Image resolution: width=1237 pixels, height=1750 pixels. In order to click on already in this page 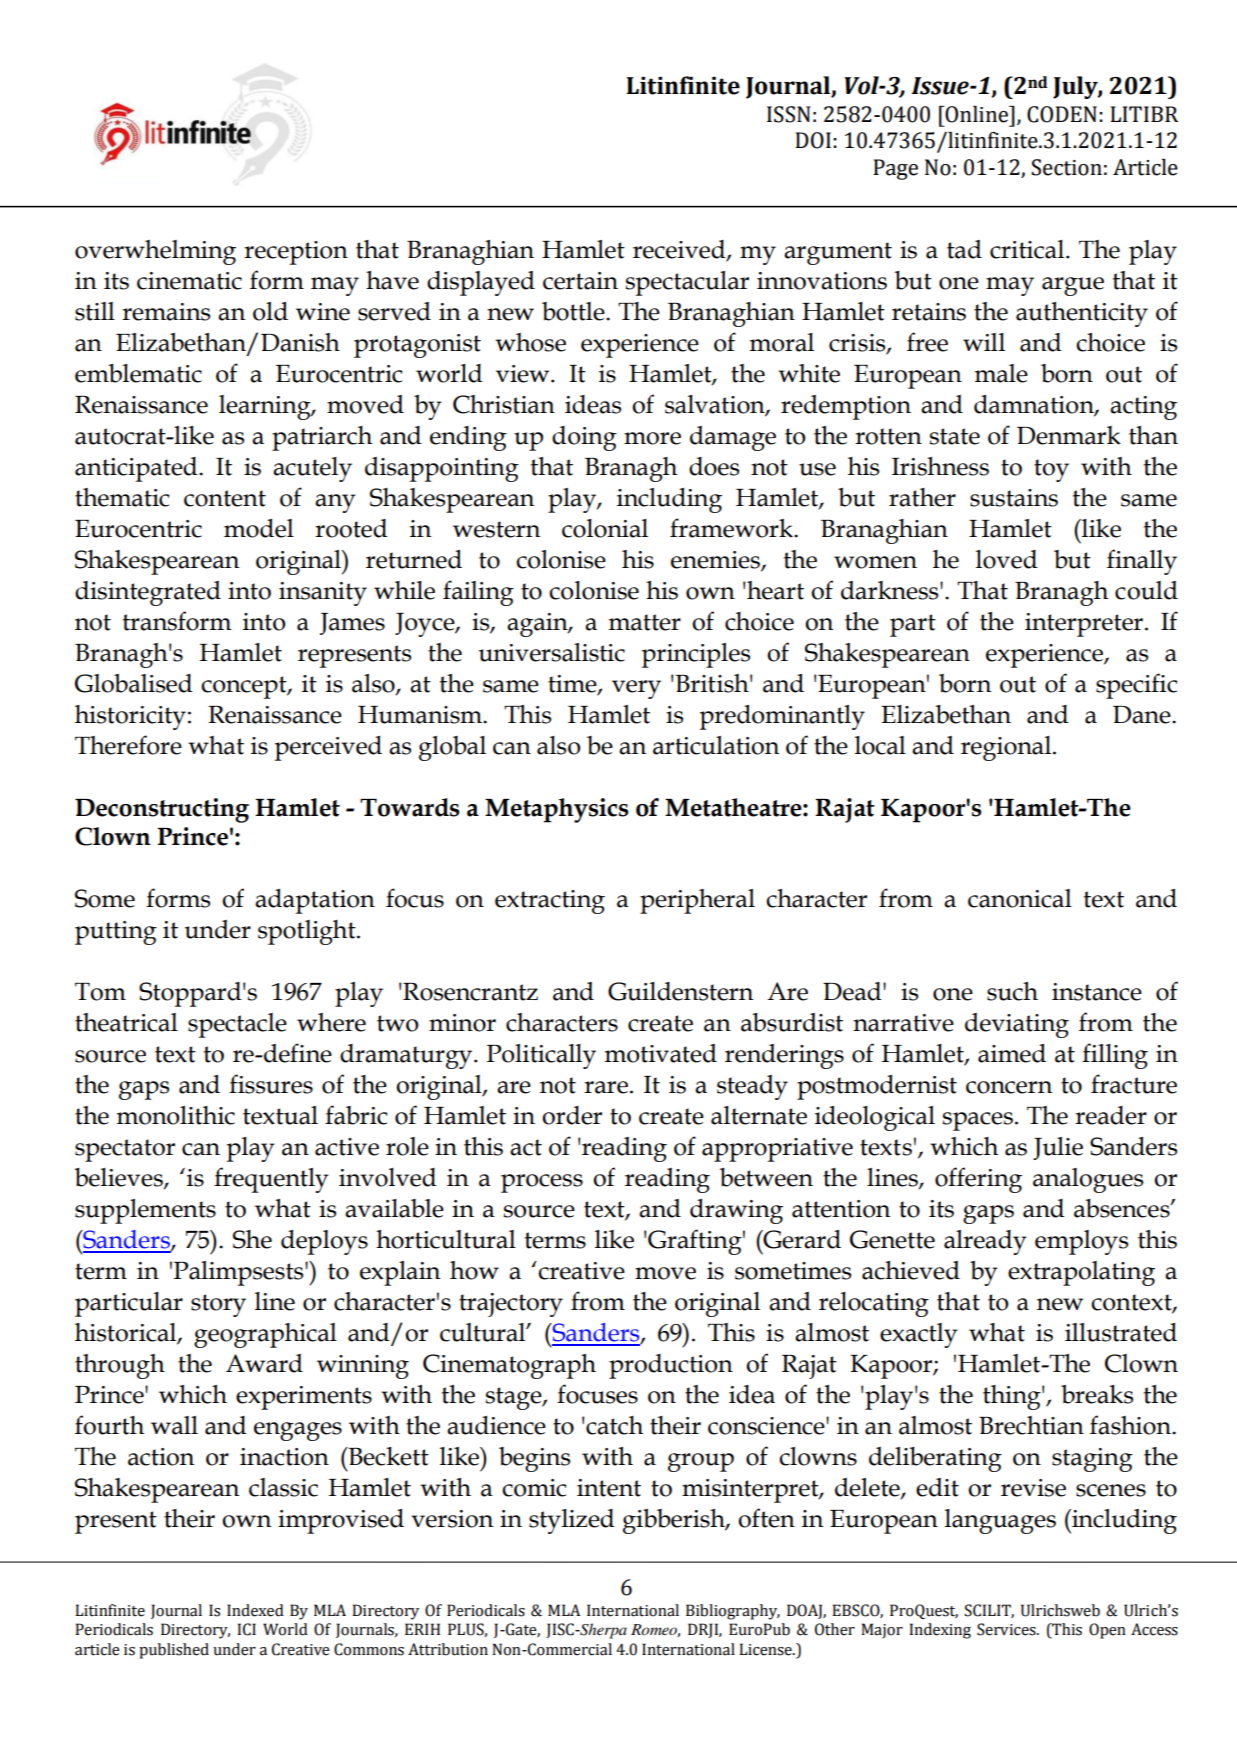, I will do `click(985, 1242)`.
